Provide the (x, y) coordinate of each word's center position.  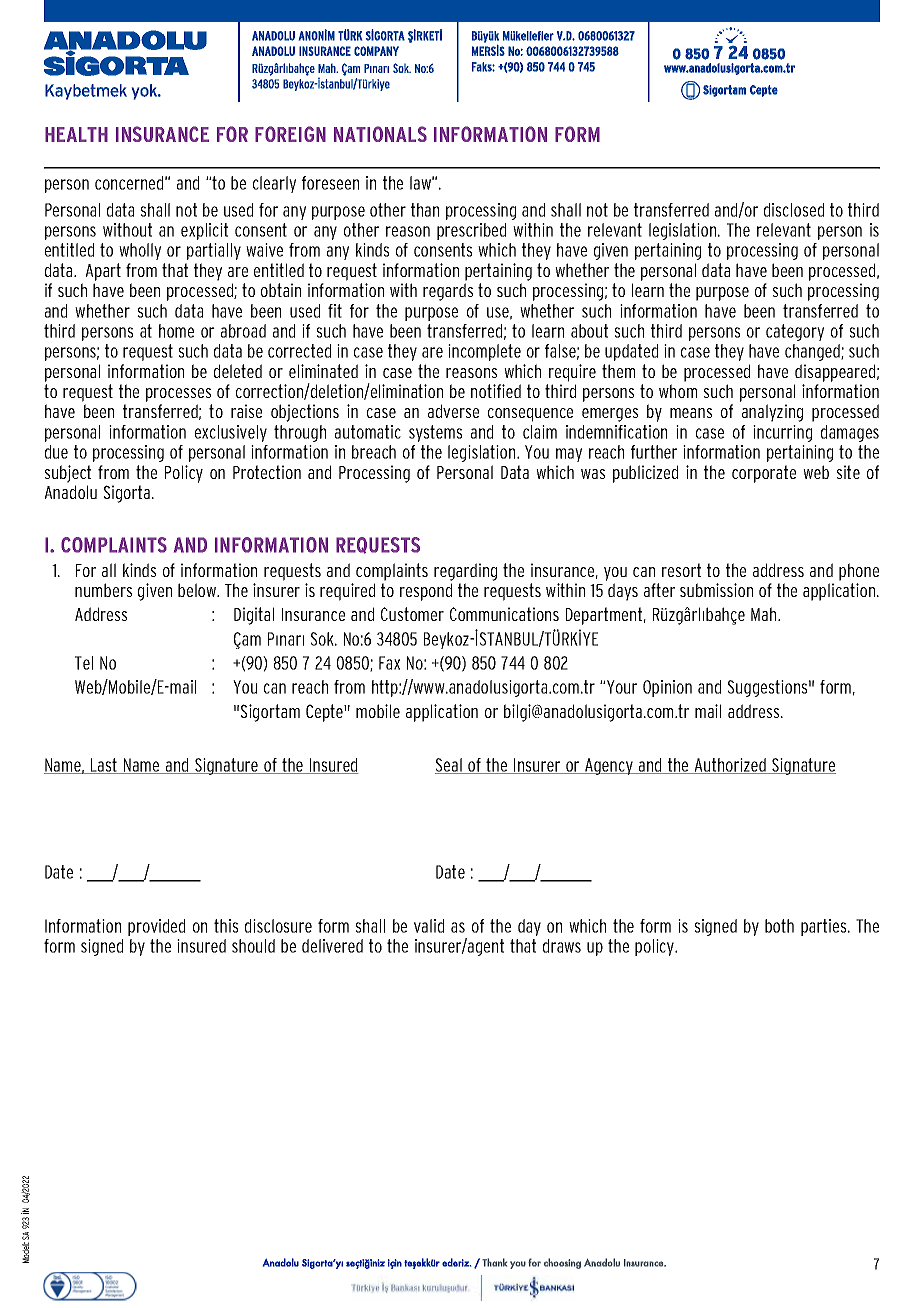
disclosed (794, 210)
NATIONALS (380, 134)
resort (681, 570)
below (198, 590)
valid (429, 926)
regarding (465, 572)
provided (156, 927)
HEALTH (76, 134)
